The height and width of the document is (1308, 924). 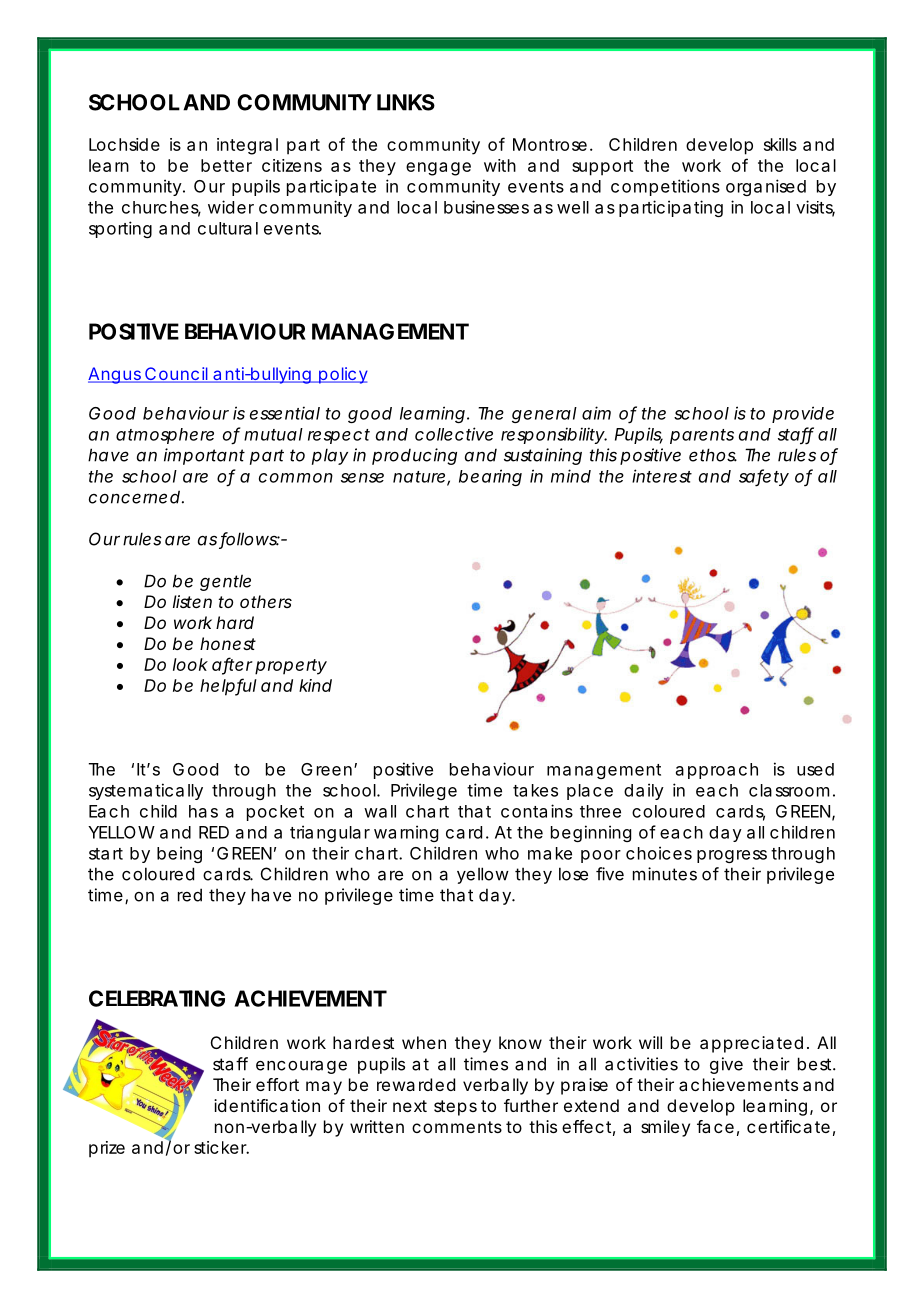 What do you see at coordinates (717, 771) in the document?
I see `approach` at bounding box center [717, 771].
